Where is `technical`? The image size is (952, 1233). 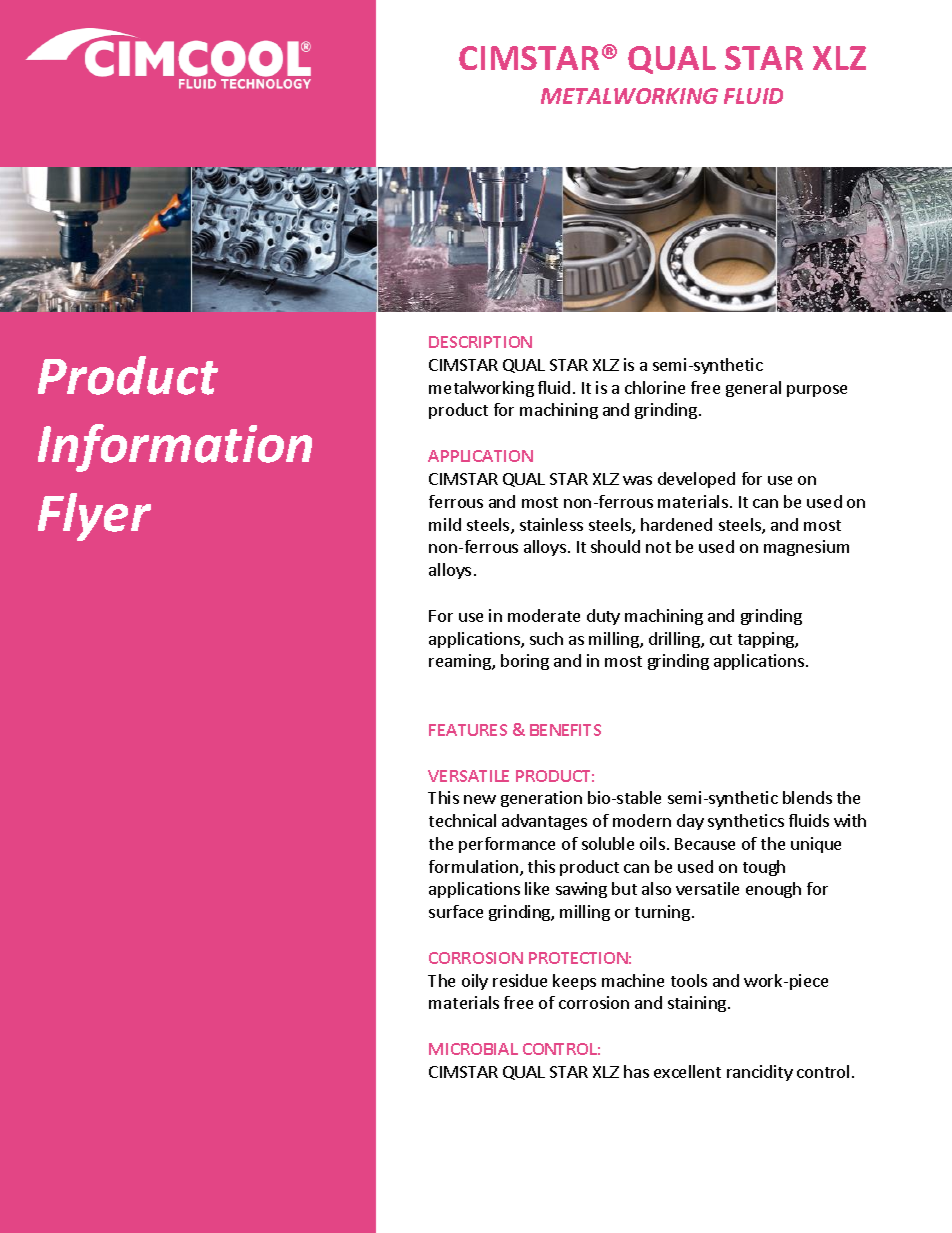 technical is located at coordinates (462, 820).
